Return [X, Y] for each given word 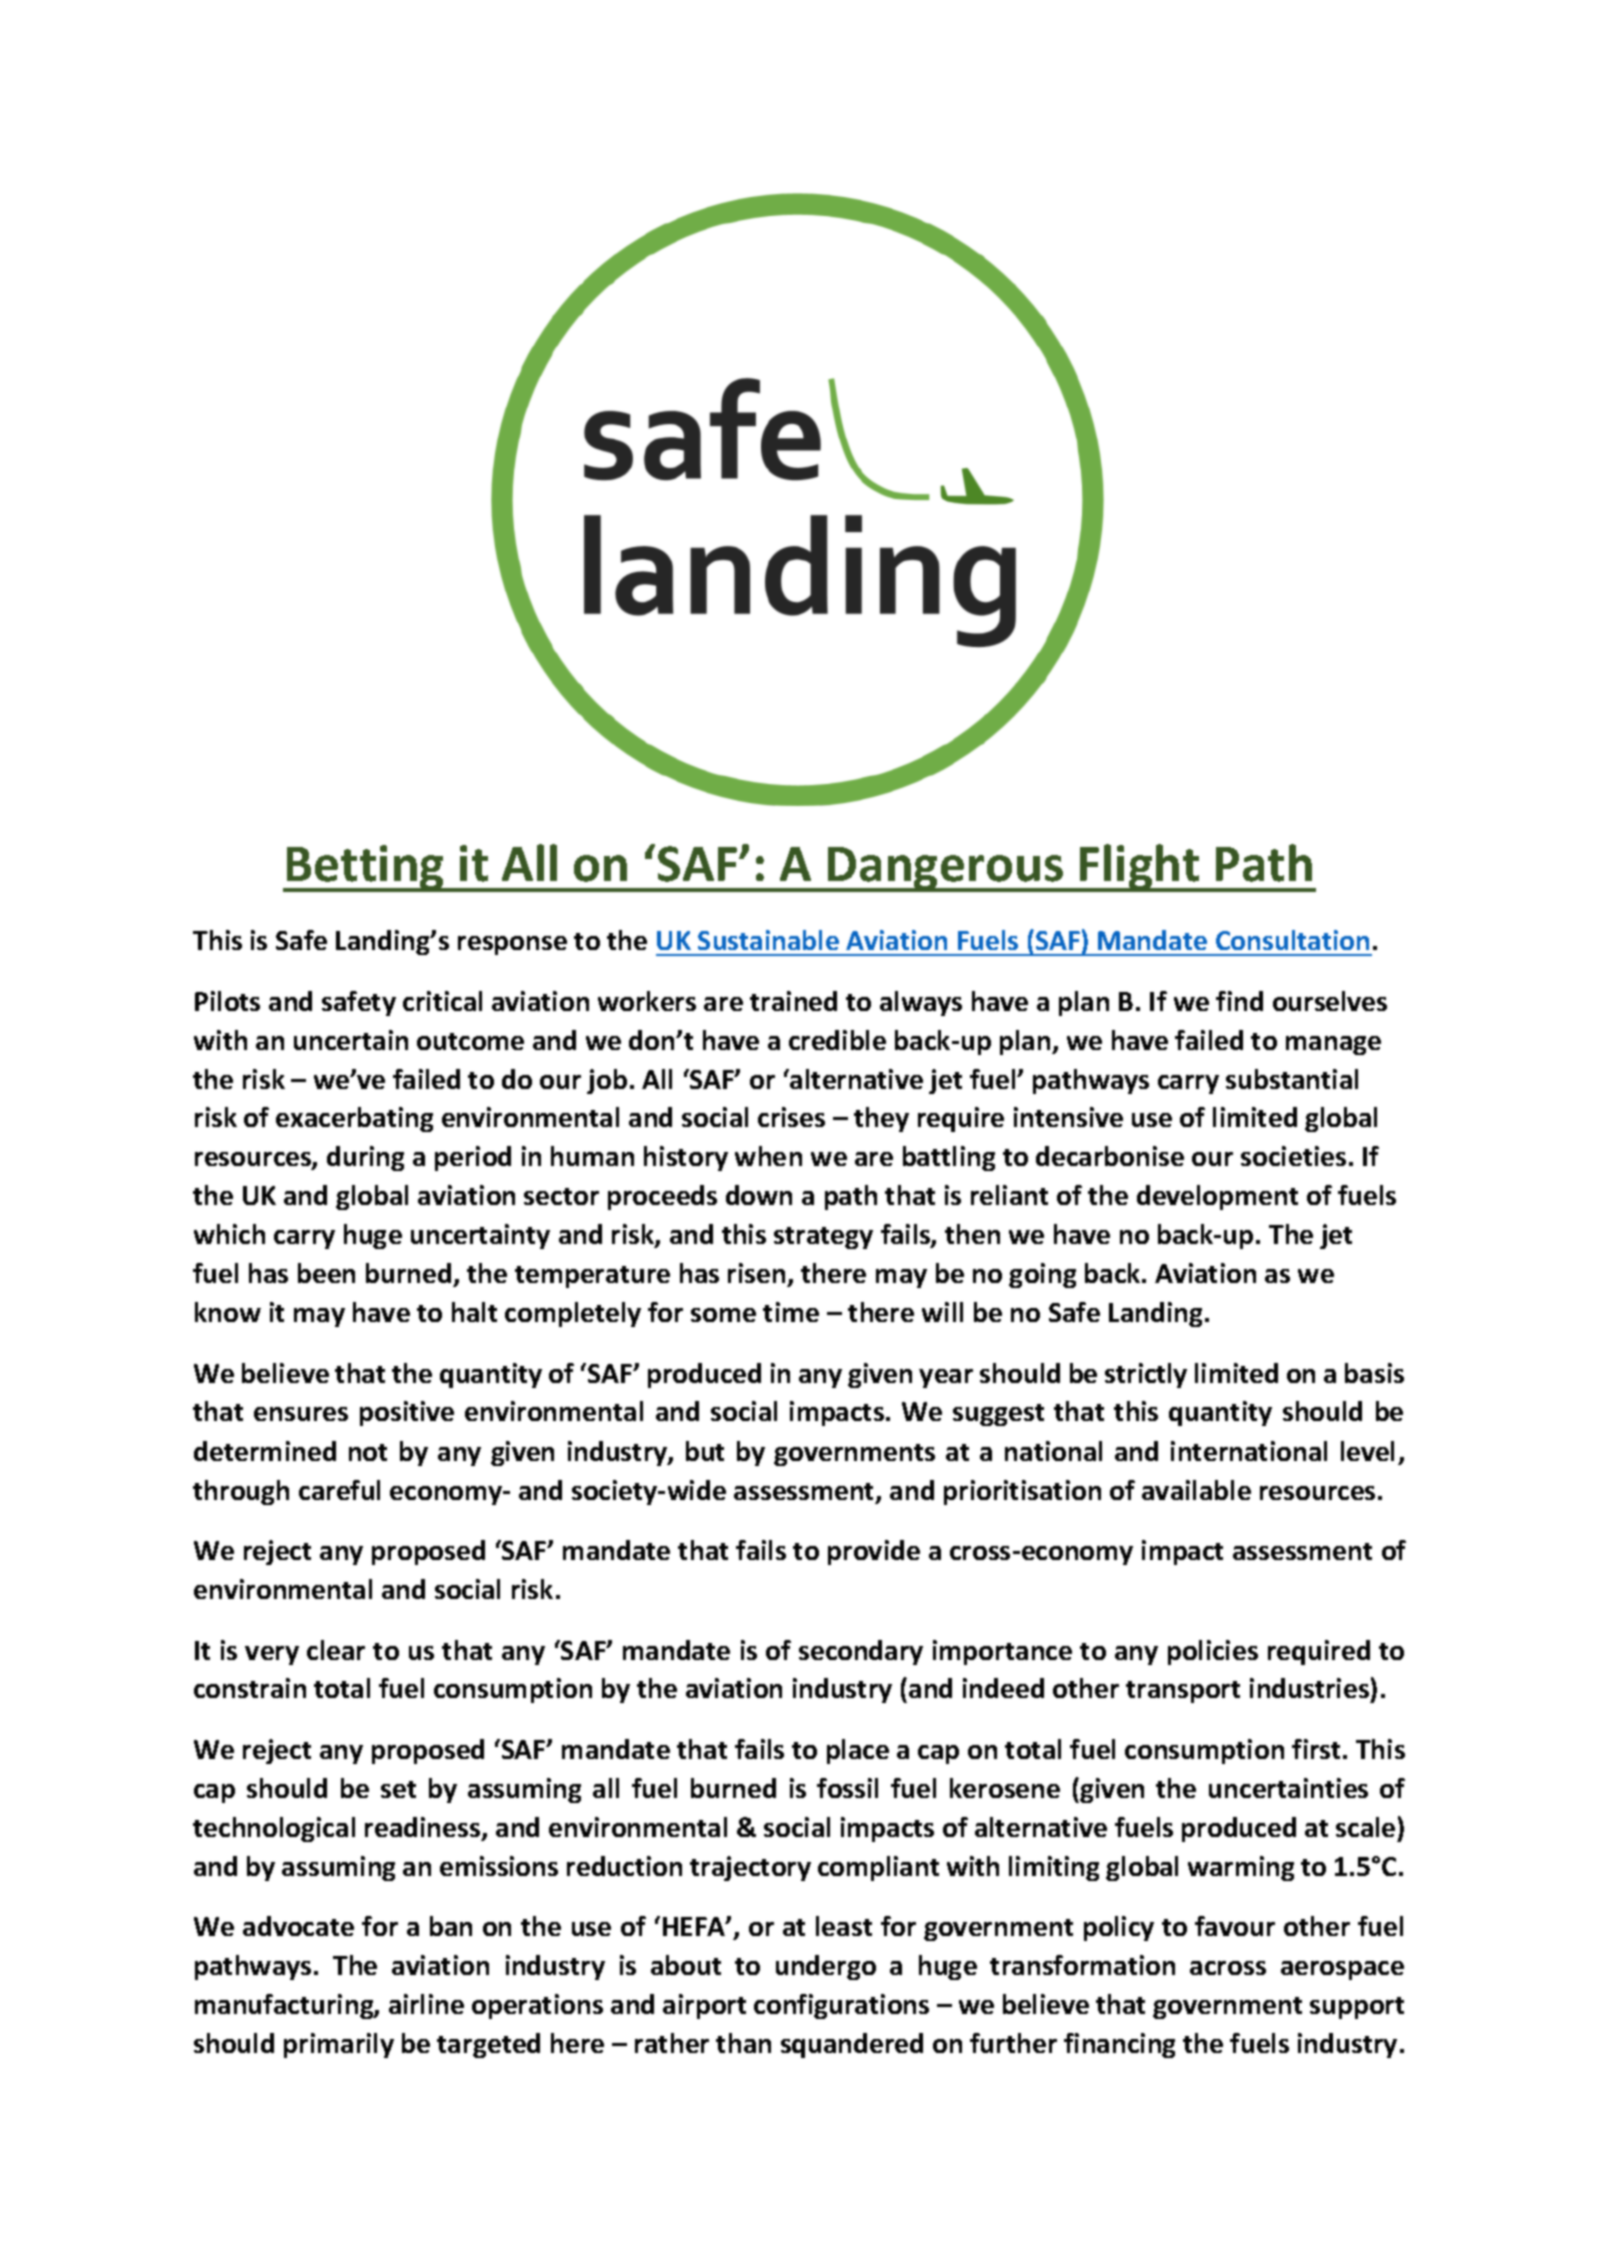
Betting [366, 868]
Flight [1140, 868]
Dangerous [946, 869]
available [1196, 1490]
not [368, 1452]
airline [426, 2004]
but [705, 1451]
